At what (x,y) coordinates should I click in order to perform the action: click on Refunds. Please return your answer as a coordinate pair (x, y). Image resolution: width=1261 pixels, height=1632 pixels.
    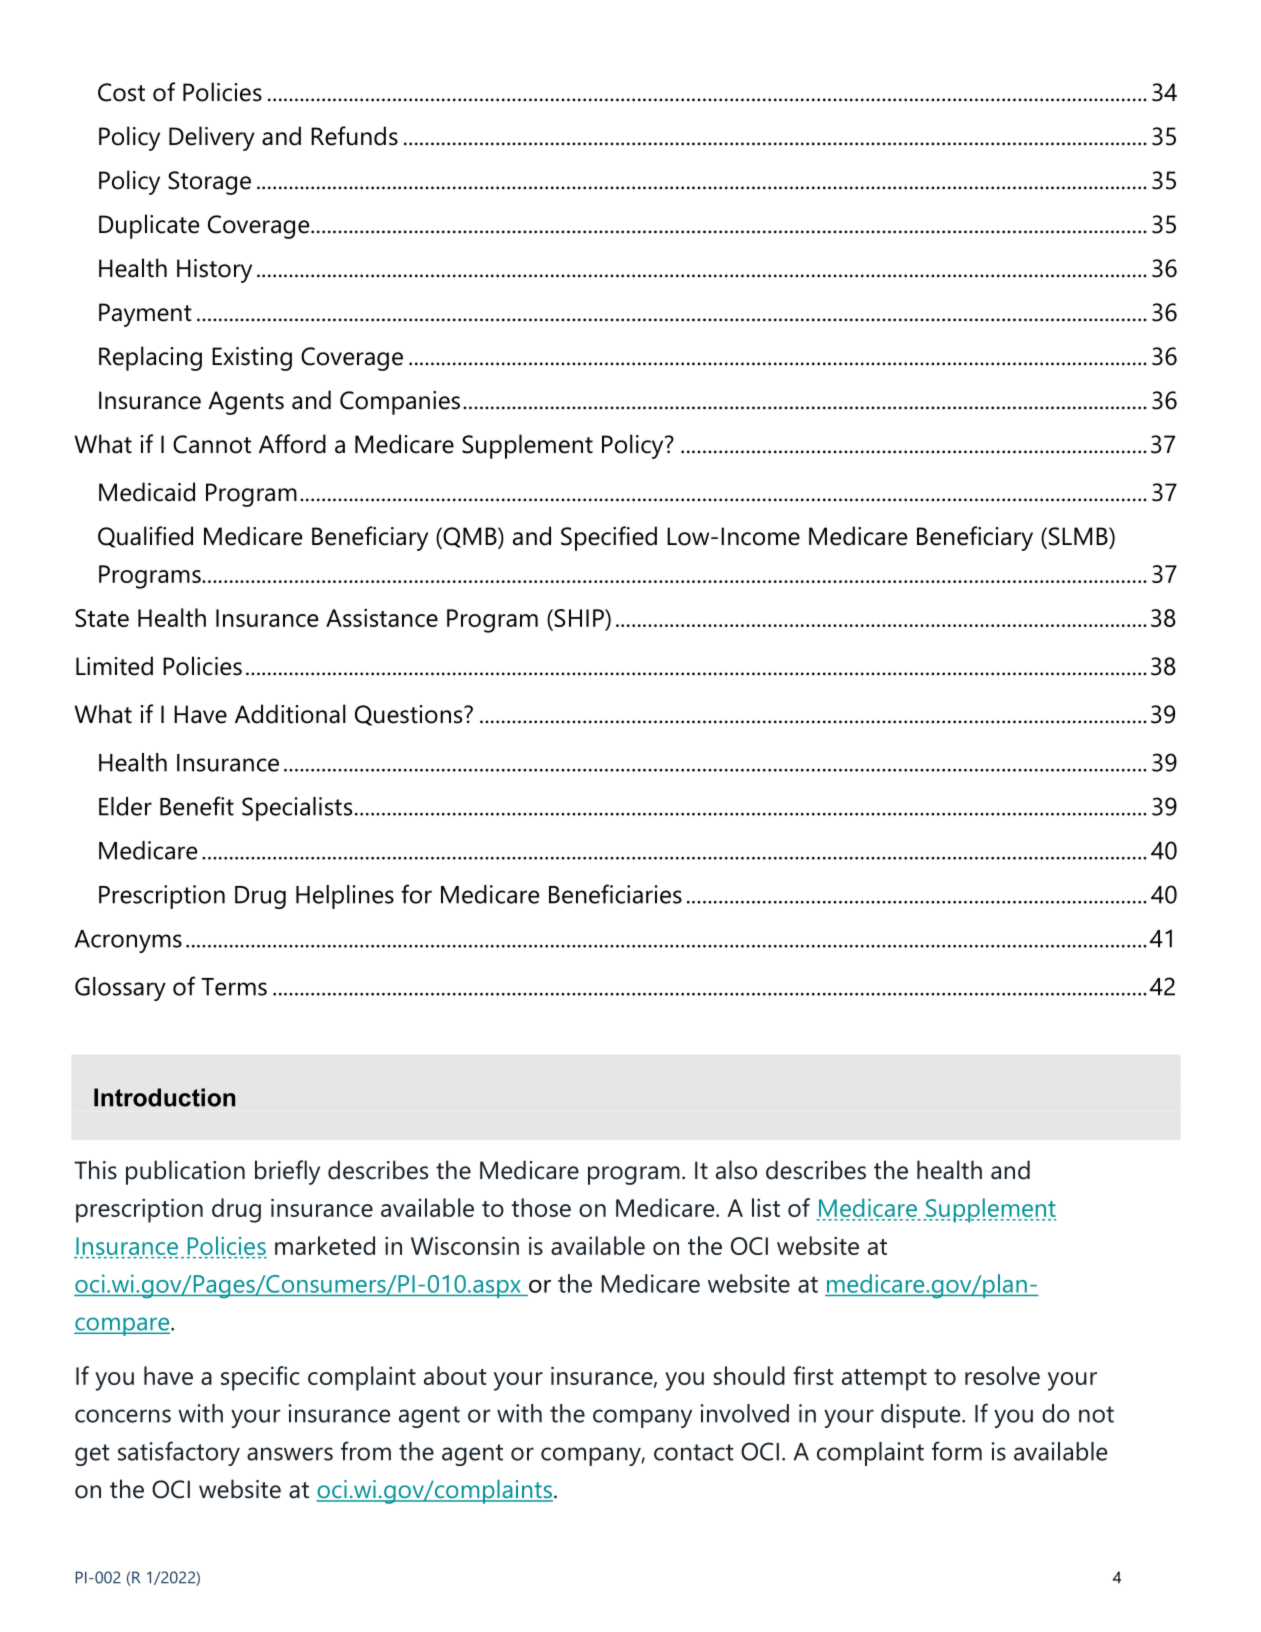
    Looking at the image, I should click on (354, 136).
